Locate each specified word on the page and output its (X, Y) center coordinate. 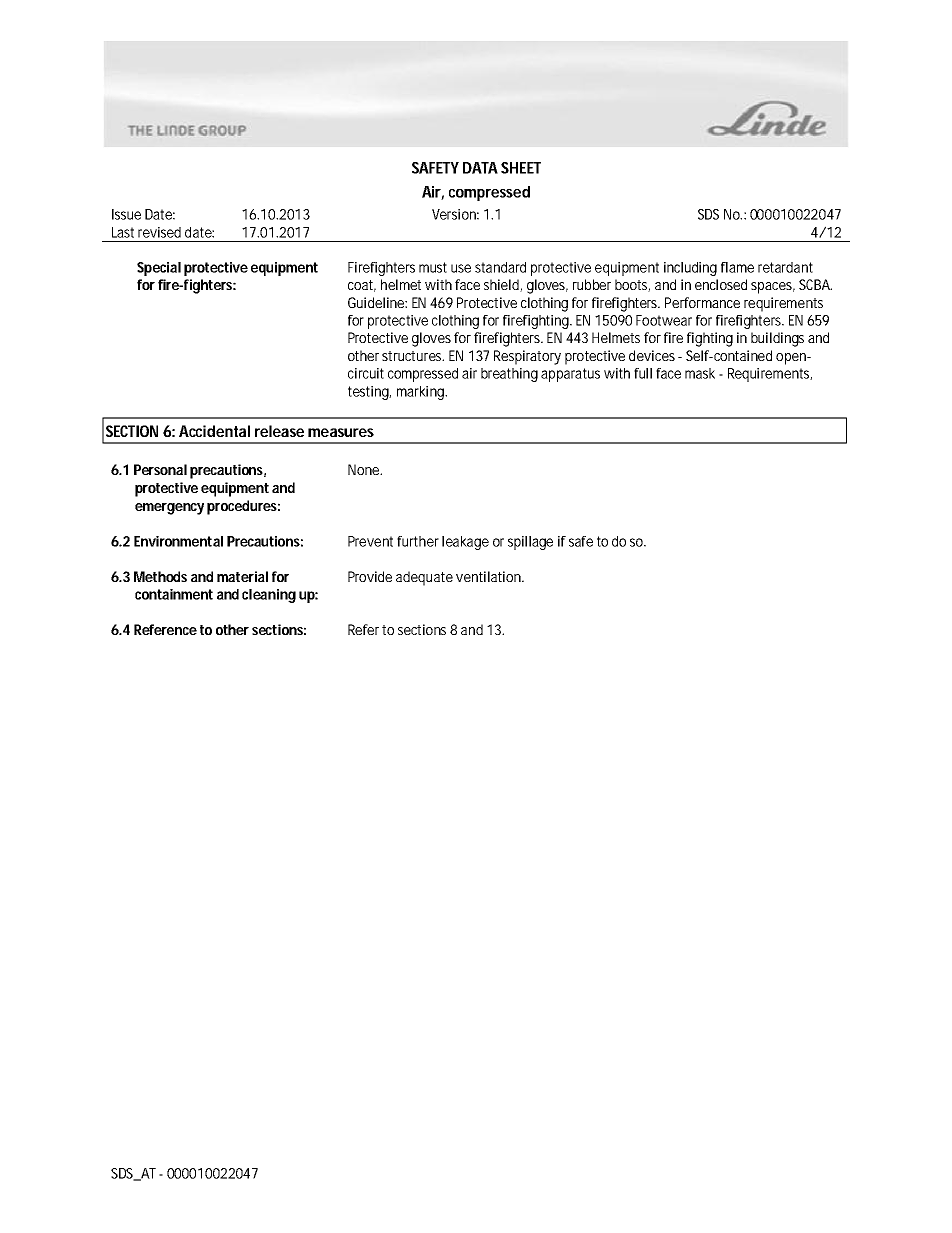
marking (422, 393)
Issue (126, 214)
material (242, 576)
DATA (480, 168)
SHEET (521, 168)
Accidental (214, 431)
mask (700, 373)
